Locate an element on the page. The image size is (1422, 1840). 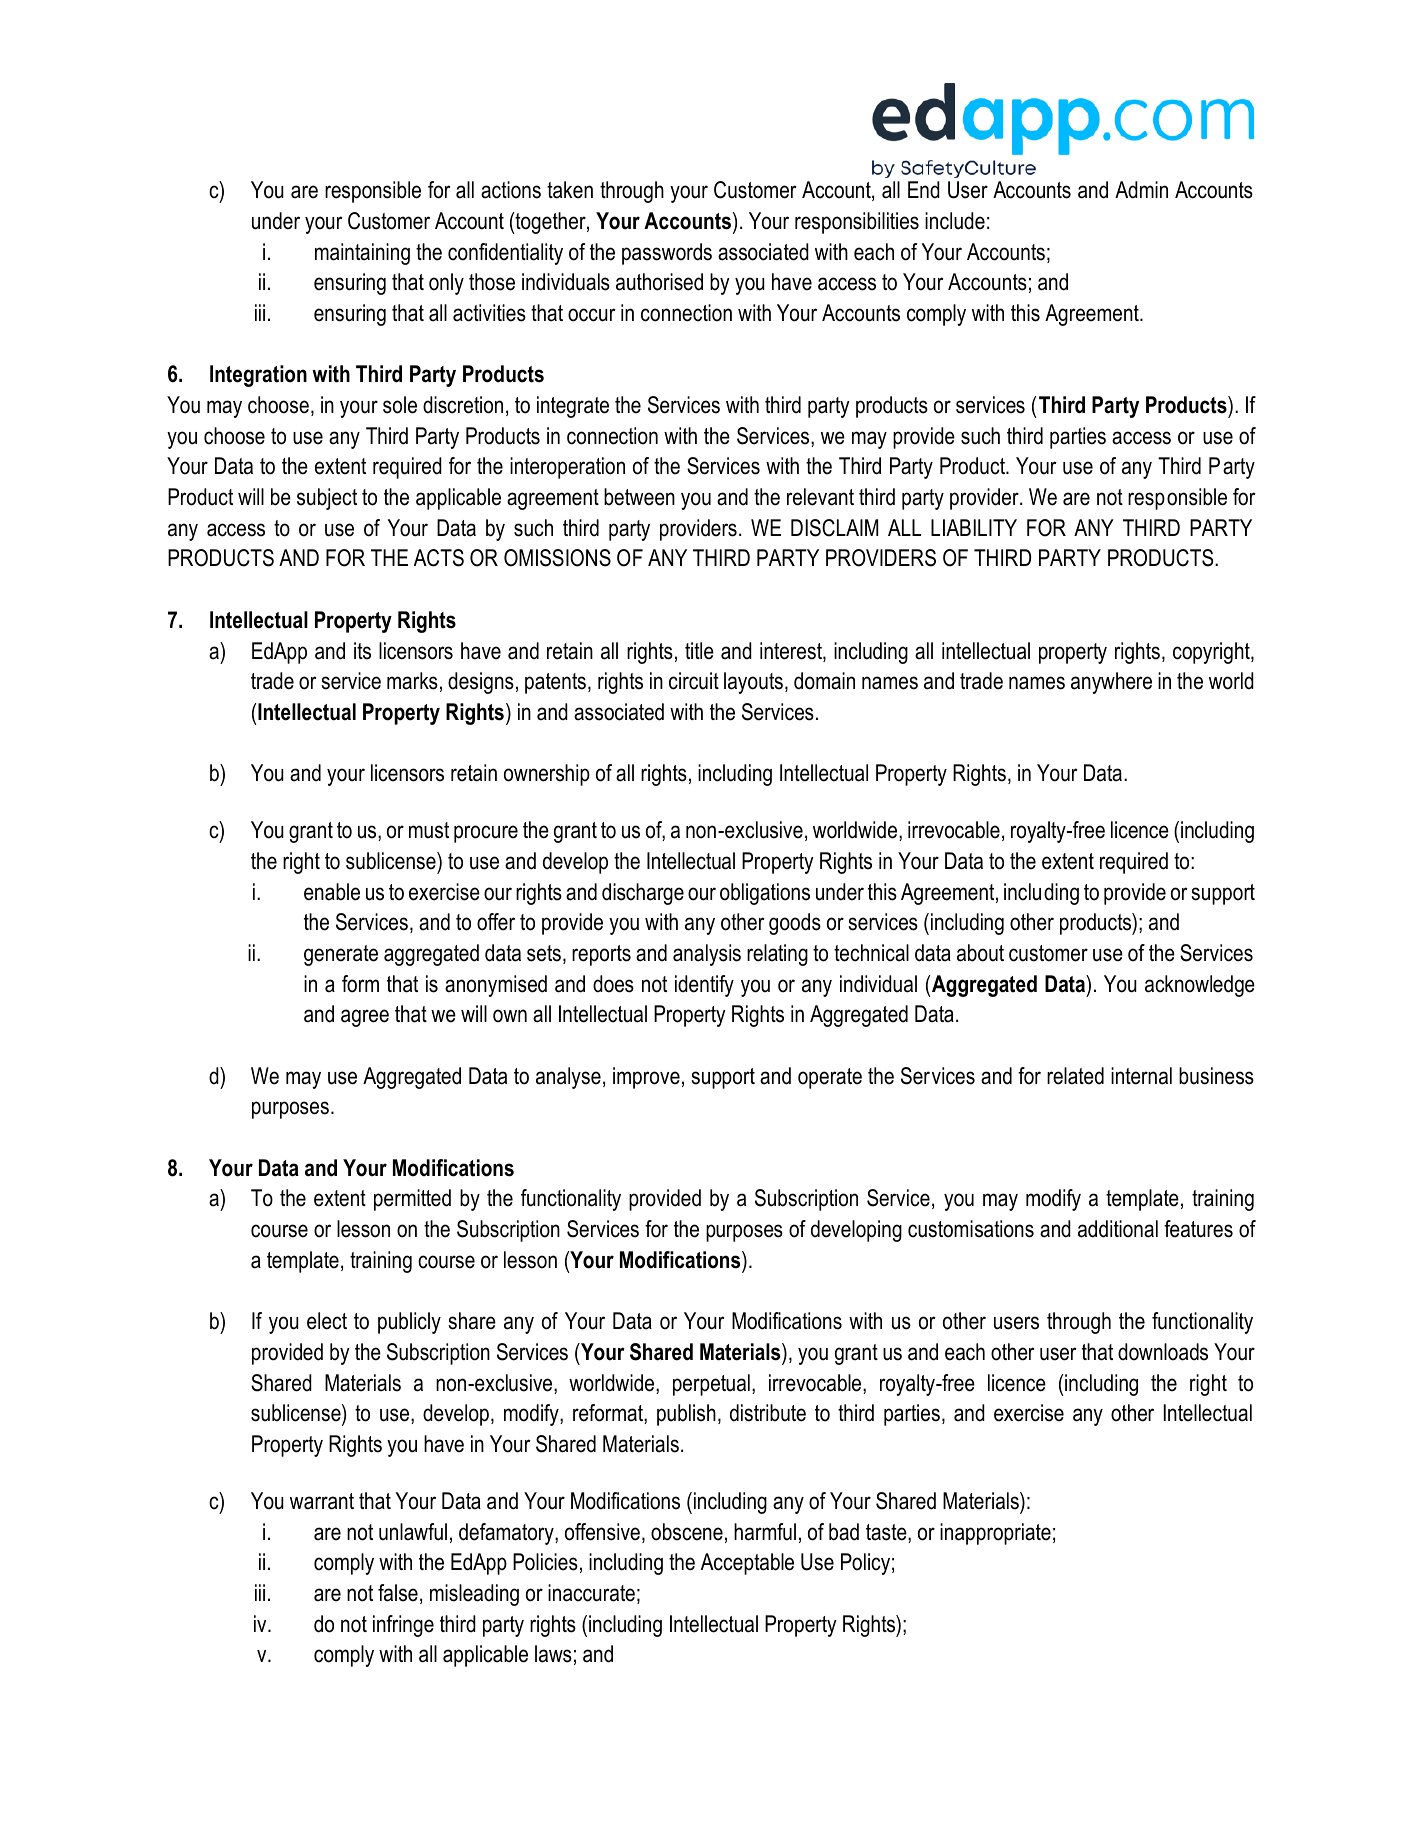
passwords is located at coordinates (667, 254).
